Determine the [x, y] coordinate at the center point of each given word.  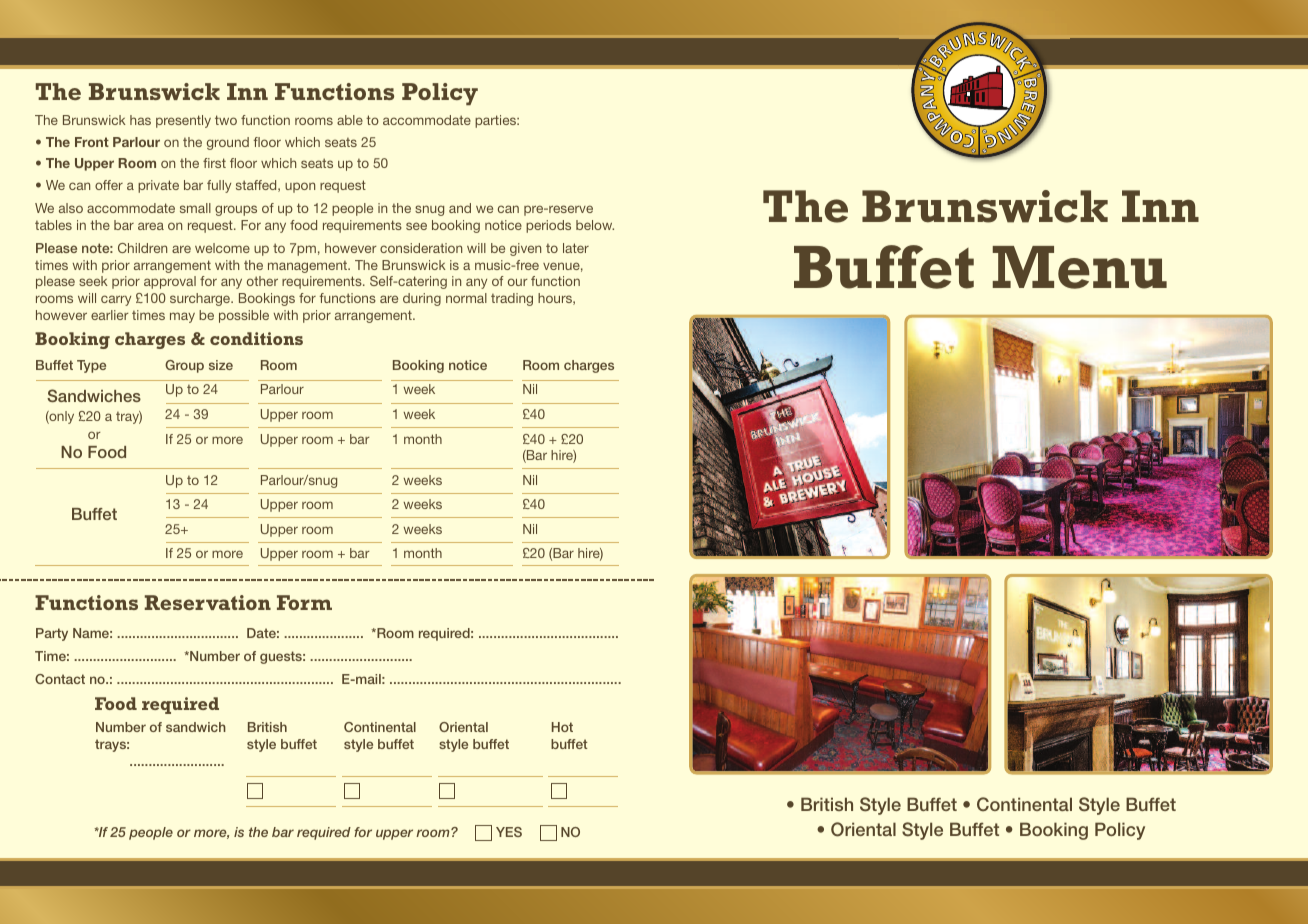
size [221, 365]
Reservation [208, 602]
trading [512, 299]
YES [509, 832]
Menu [1080, 267]
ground [228, 143]
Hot [562, 727]
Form [304, 602]
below [595, 225]
